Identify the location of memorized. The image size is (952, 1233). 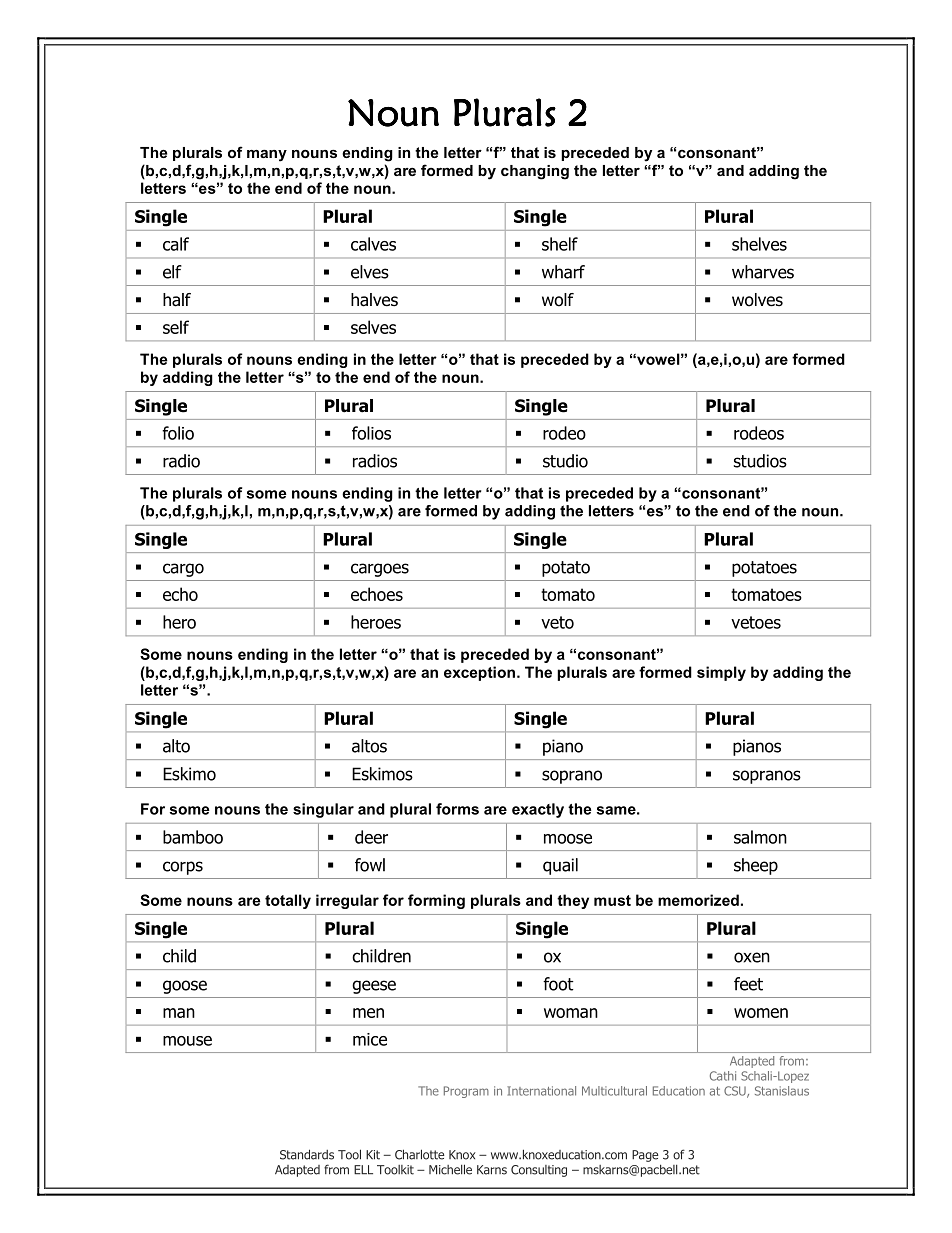
(698, 900).
